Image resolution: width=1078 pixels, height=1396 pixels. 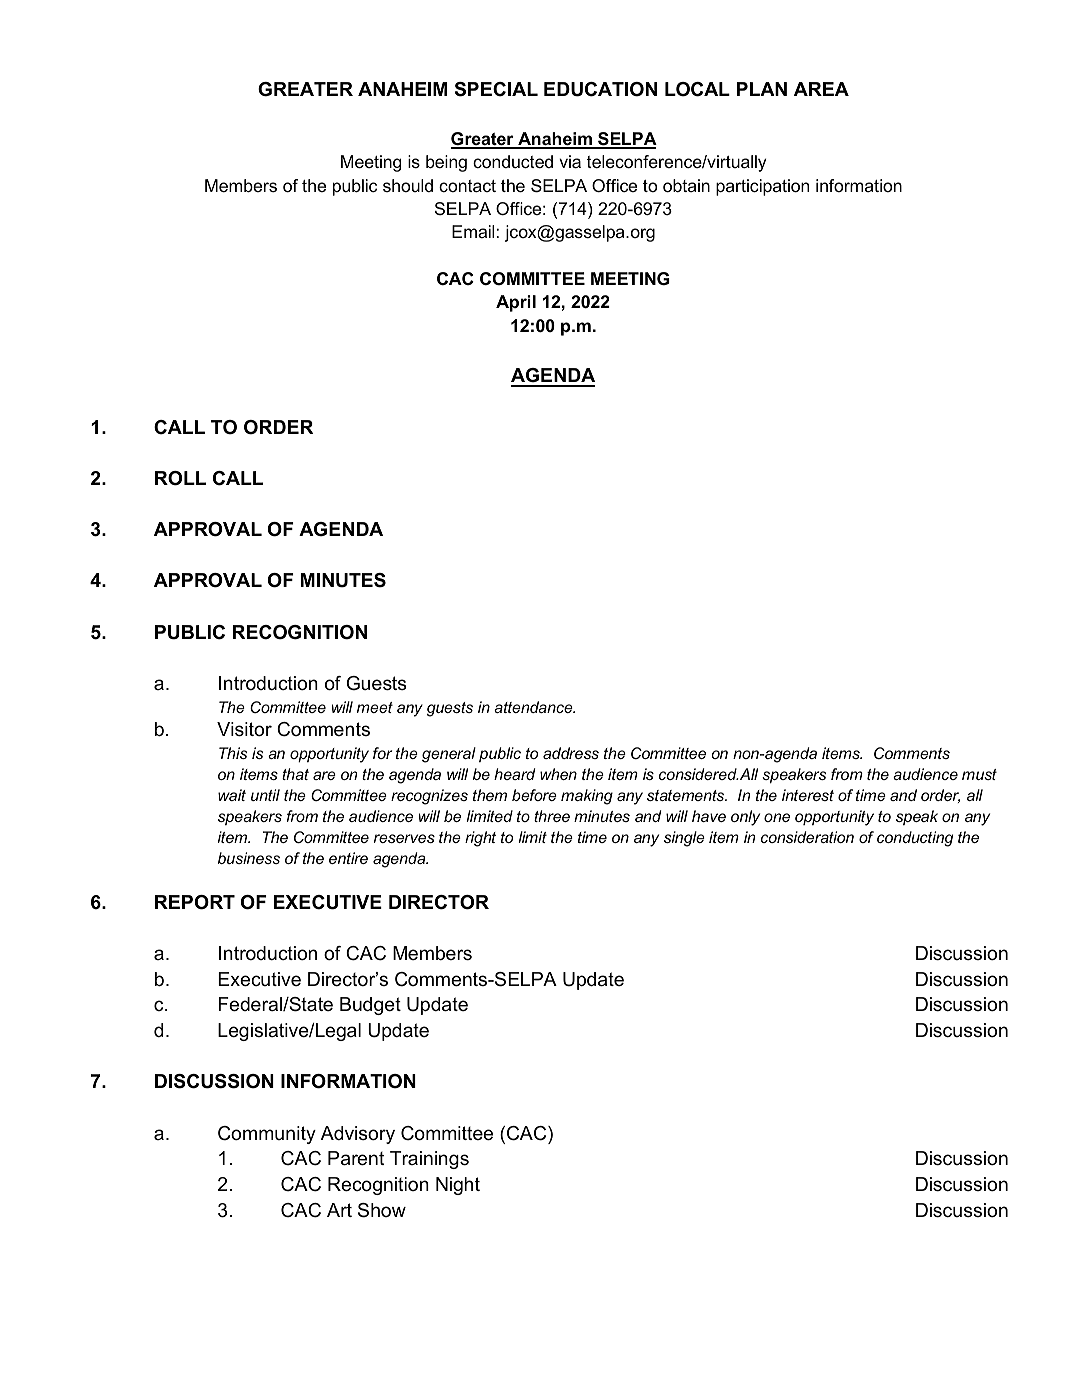 I want to click on three, so click(x=552, y=816).
